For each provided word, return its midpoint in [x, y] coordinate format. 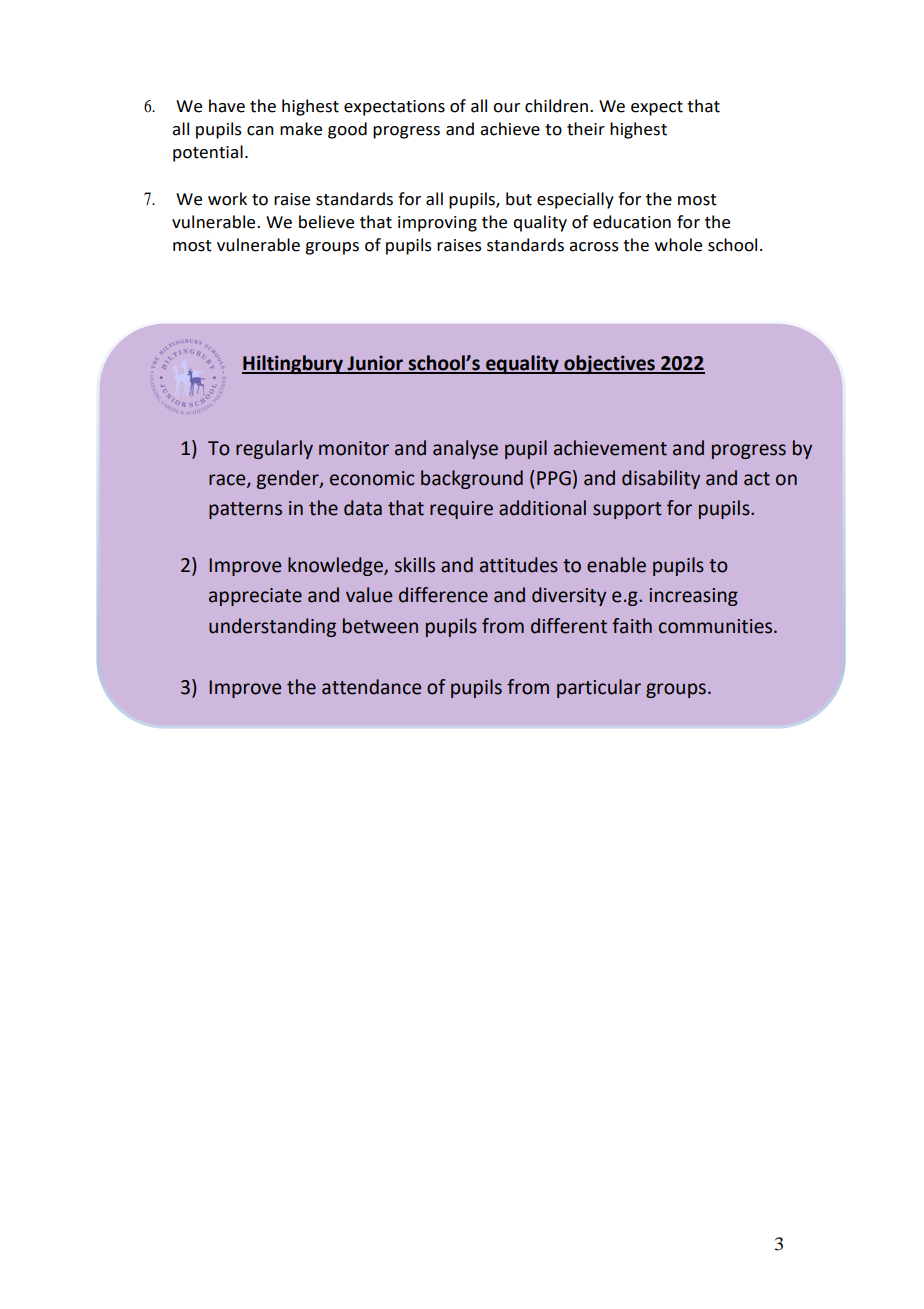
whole [678, 245]
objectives [609, 364]
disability [661, 479]
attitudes [519, 565]
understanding [272, 627]
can [260, 131]
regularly [274, 449]
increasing [693, 597]
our [506, 108]
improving [437, 224]
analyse [465, 449]
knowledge [336, 566]
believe [326, 222]
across [594, 247]
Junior [375, 364]
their [586, 129]
